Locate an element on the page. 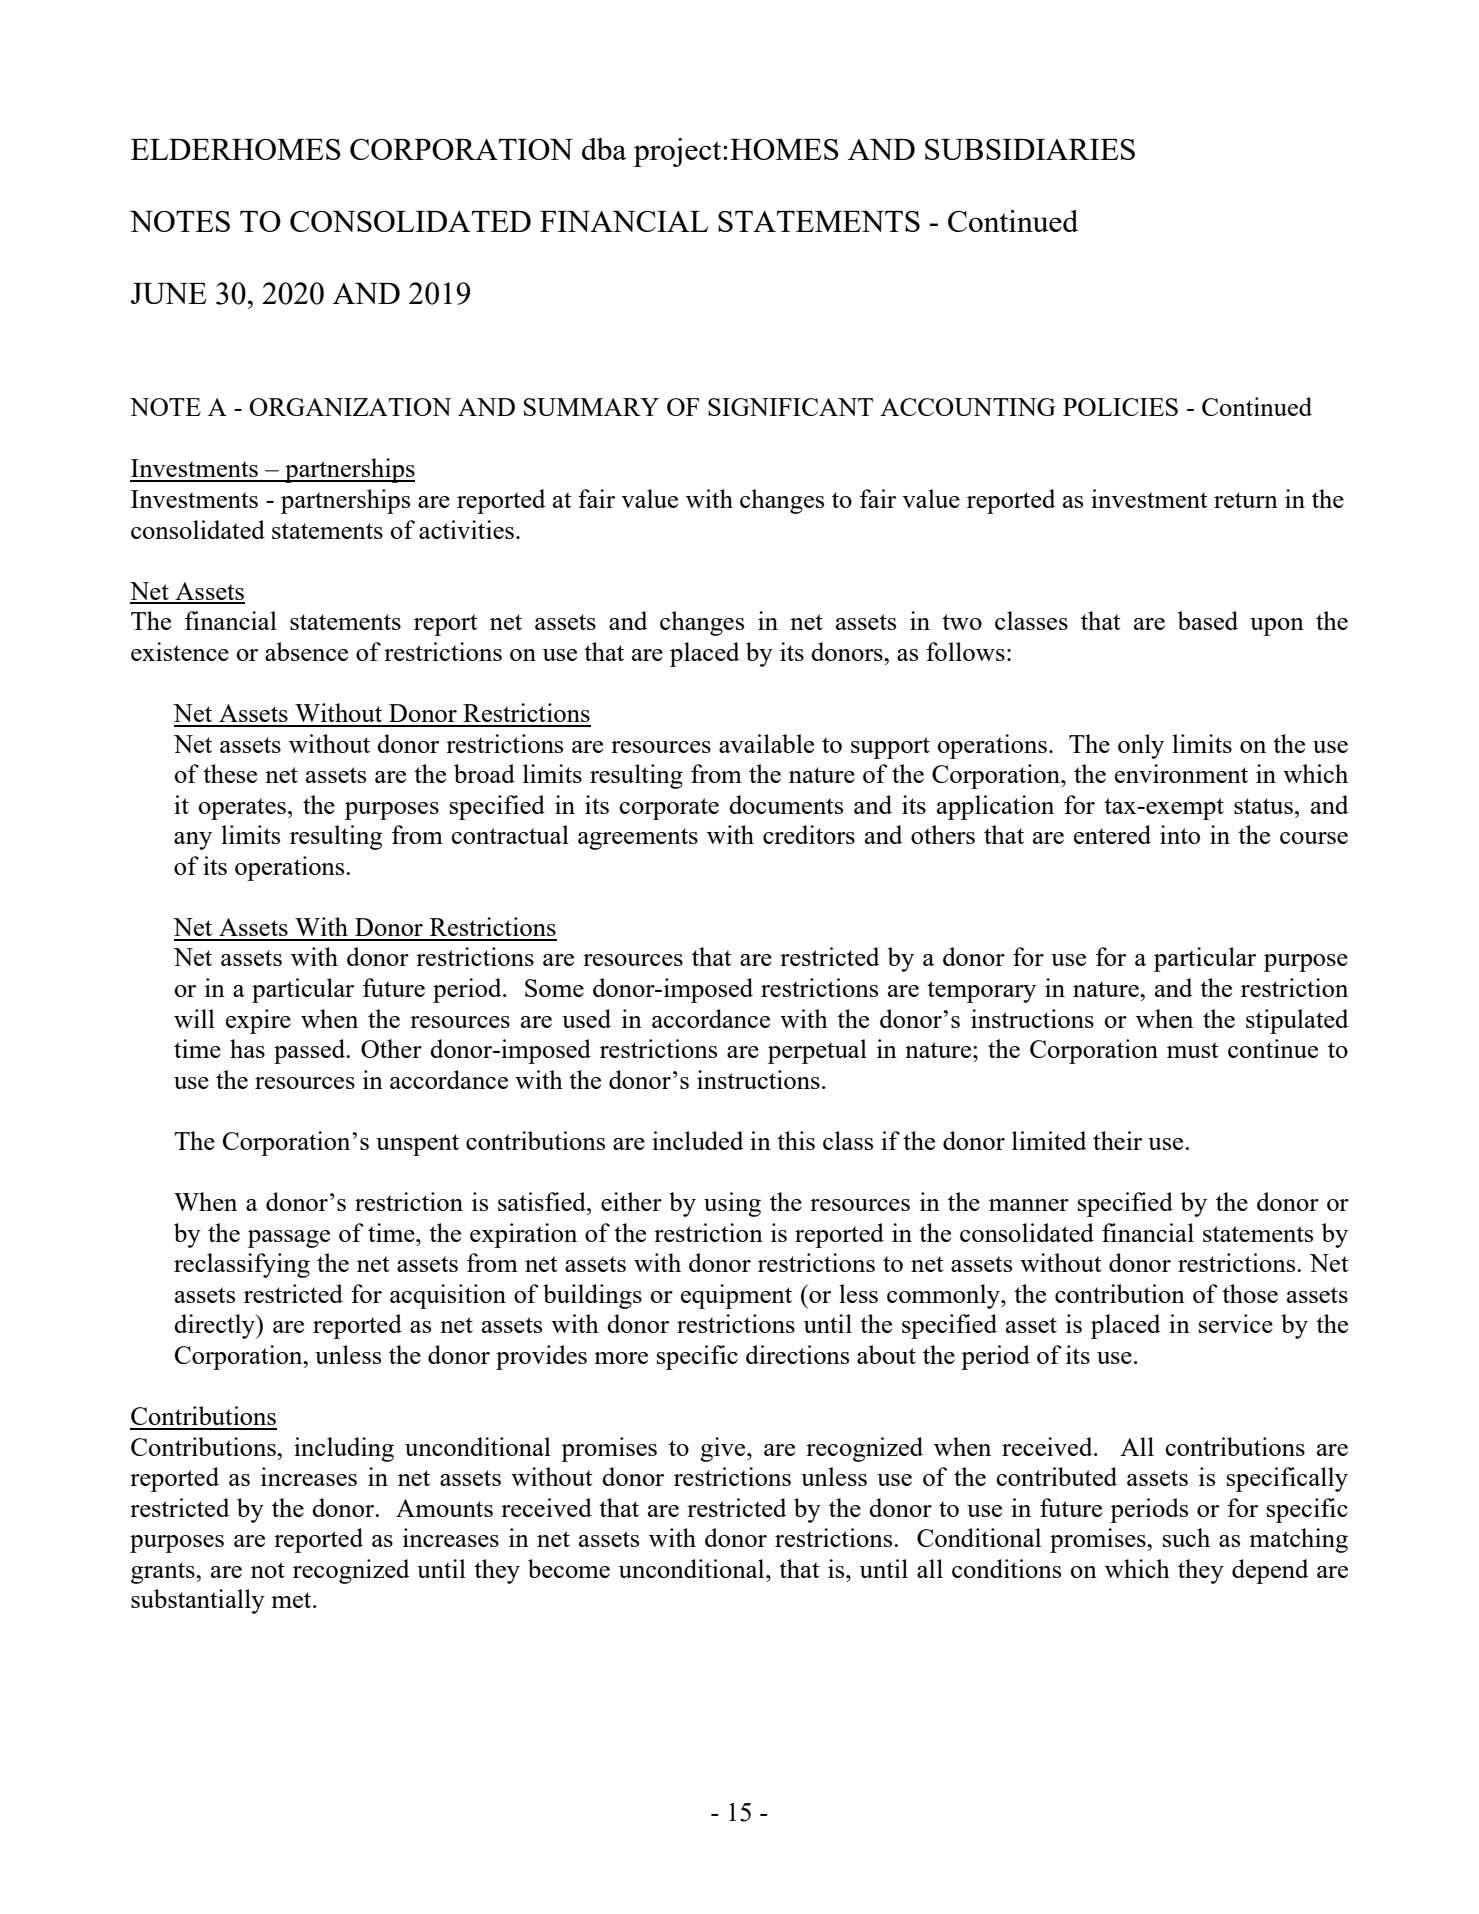 Image resolution: width=1479 pixels, height=1914 pixels. return is located at coordinates (1246, 500).
